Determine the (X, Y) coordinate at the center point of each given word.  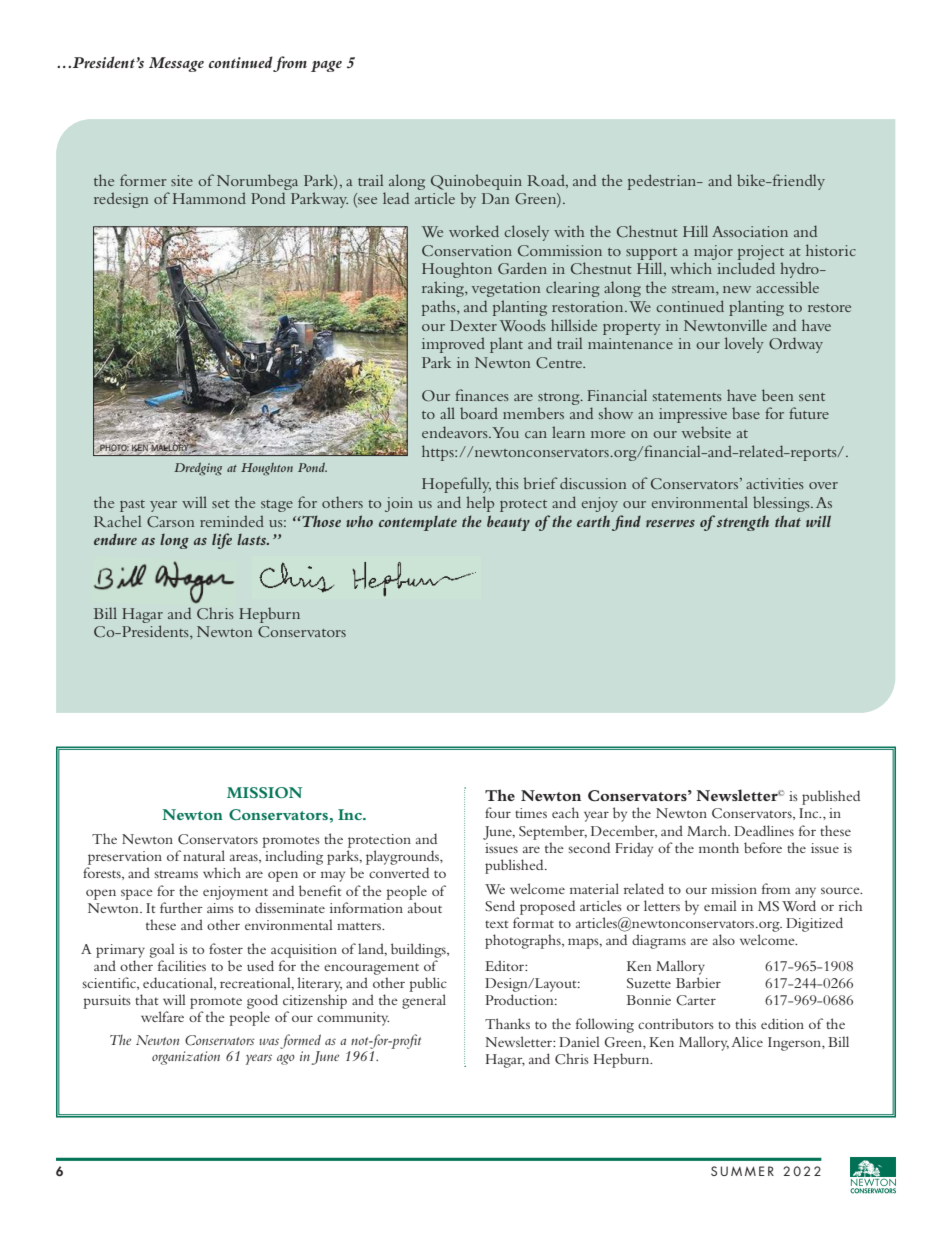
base (746, 413)
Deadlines (764, 830)
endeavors (456, 432)
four (498, 812)
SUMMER (742, 1171)
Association (750, 231)
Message (176, 64)
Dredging (198, 469)
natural (204, 855)
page (326, 66)
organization (186, 1058)
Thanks (507, 1023)
